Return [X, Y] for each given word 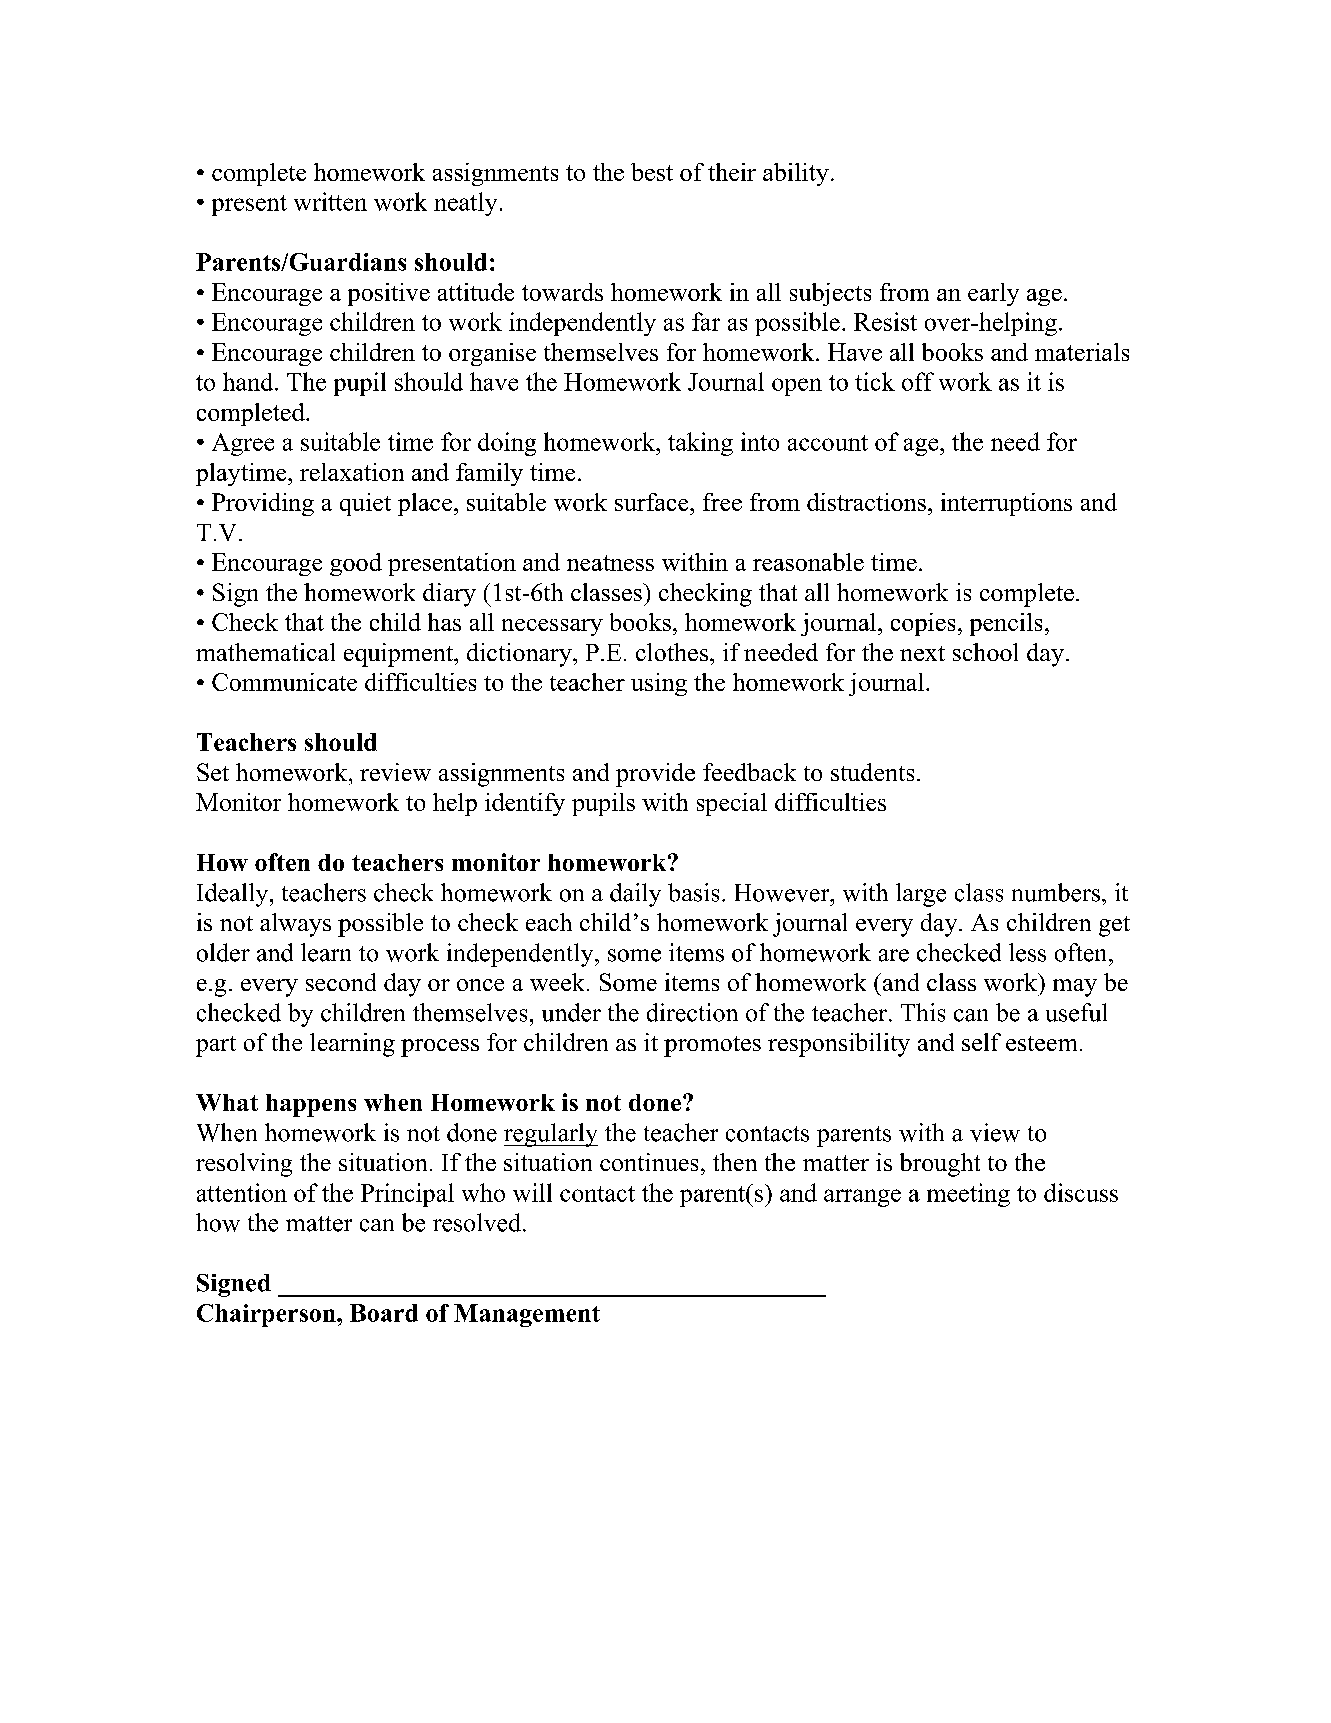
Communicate [284, 682]
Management [527, 1315]
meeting [968, 1195]
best [652, 172]
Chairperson [267, 1315]
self [981, 1042]
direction [692, 1012]
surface [653, 502]
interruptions [1006, 504]
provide [655, 775]
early [993, 294]
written [330, 201]
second [341, 982]
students [872, 772]
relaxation [352, 472]
